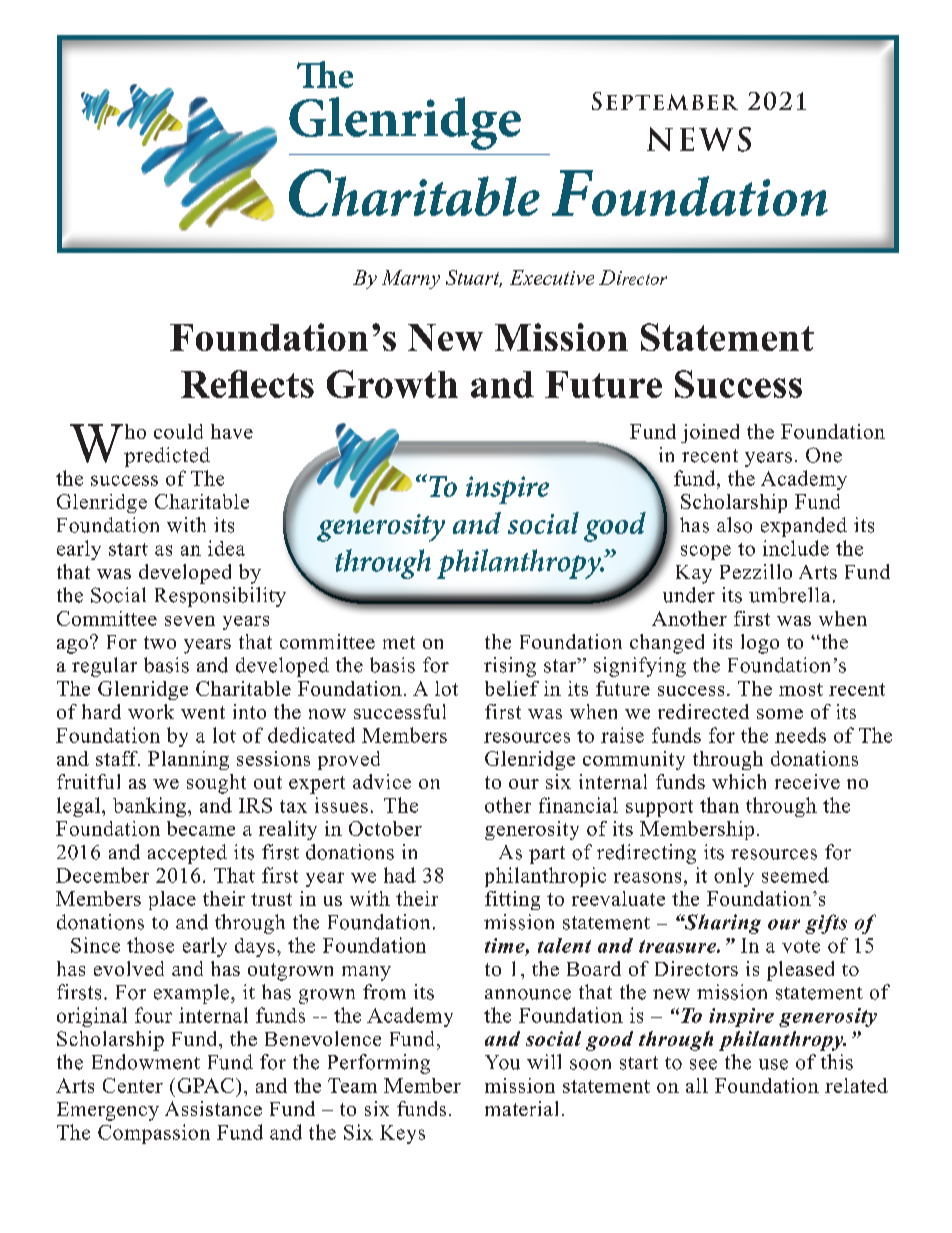 Image resolution: width=952 pixels, height=1233 pixels. I want to click on NEWS, so click(699, 139).
